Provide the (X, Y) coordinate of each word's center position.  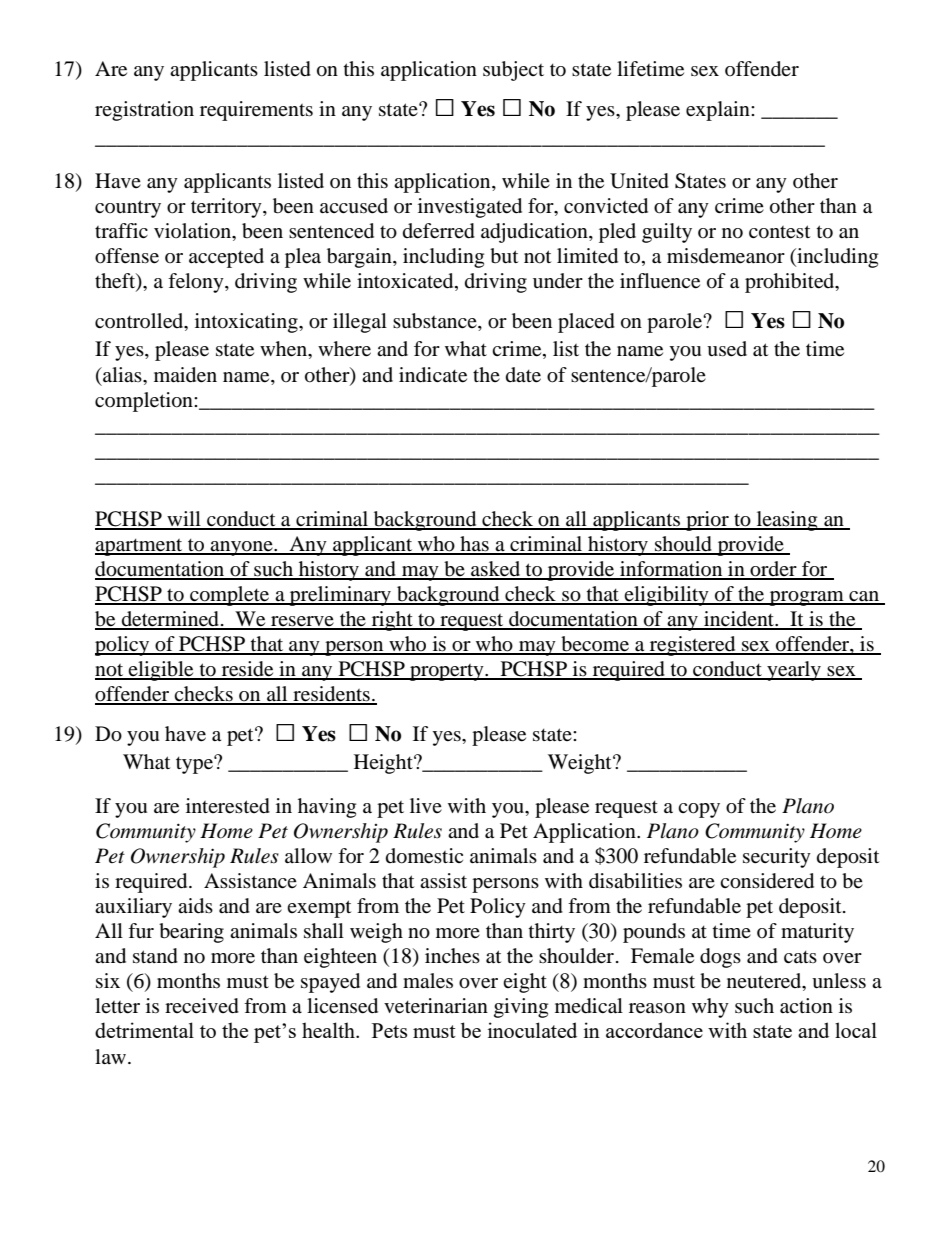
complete (230, 596)
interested (228, 806)
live (426, 805)
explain (719, 111)
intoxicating (247, 323)
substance (436, 322)
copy (699, 810)
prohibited (791, 283)
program (807, 598)
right (392, 621)
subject (513, 71)
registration (144, 111)
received (202, 1006)
